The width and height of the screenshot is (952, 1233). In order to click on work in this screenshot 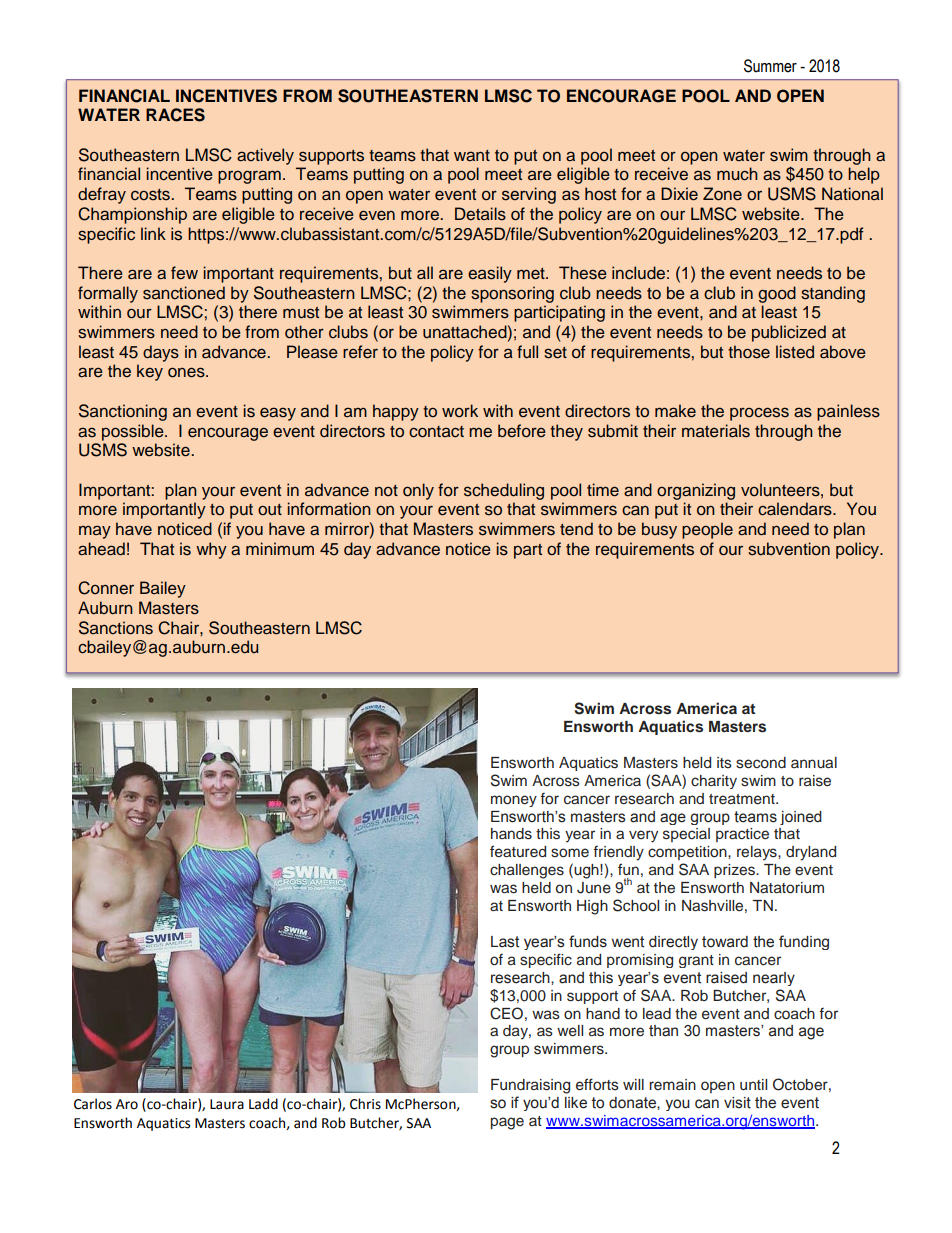, I will do `click(460, 411)`.
